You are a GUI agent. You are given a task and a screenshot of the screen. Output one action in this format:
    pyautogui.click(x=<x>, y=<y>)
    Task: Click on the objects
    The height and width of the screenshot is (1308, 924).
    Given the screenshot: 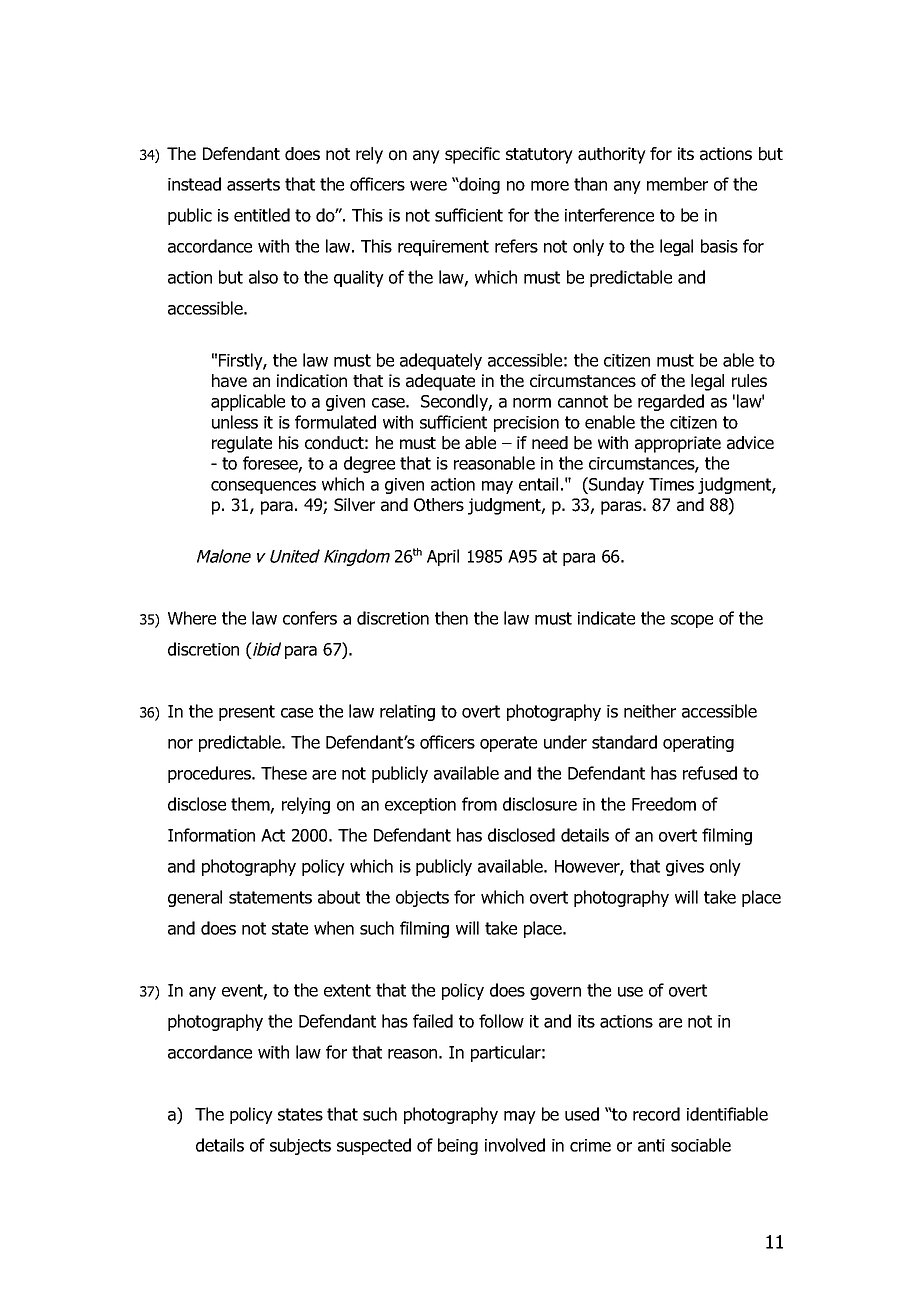 What is the action you would take?
    pyautogui.click(x=422, y=898)
